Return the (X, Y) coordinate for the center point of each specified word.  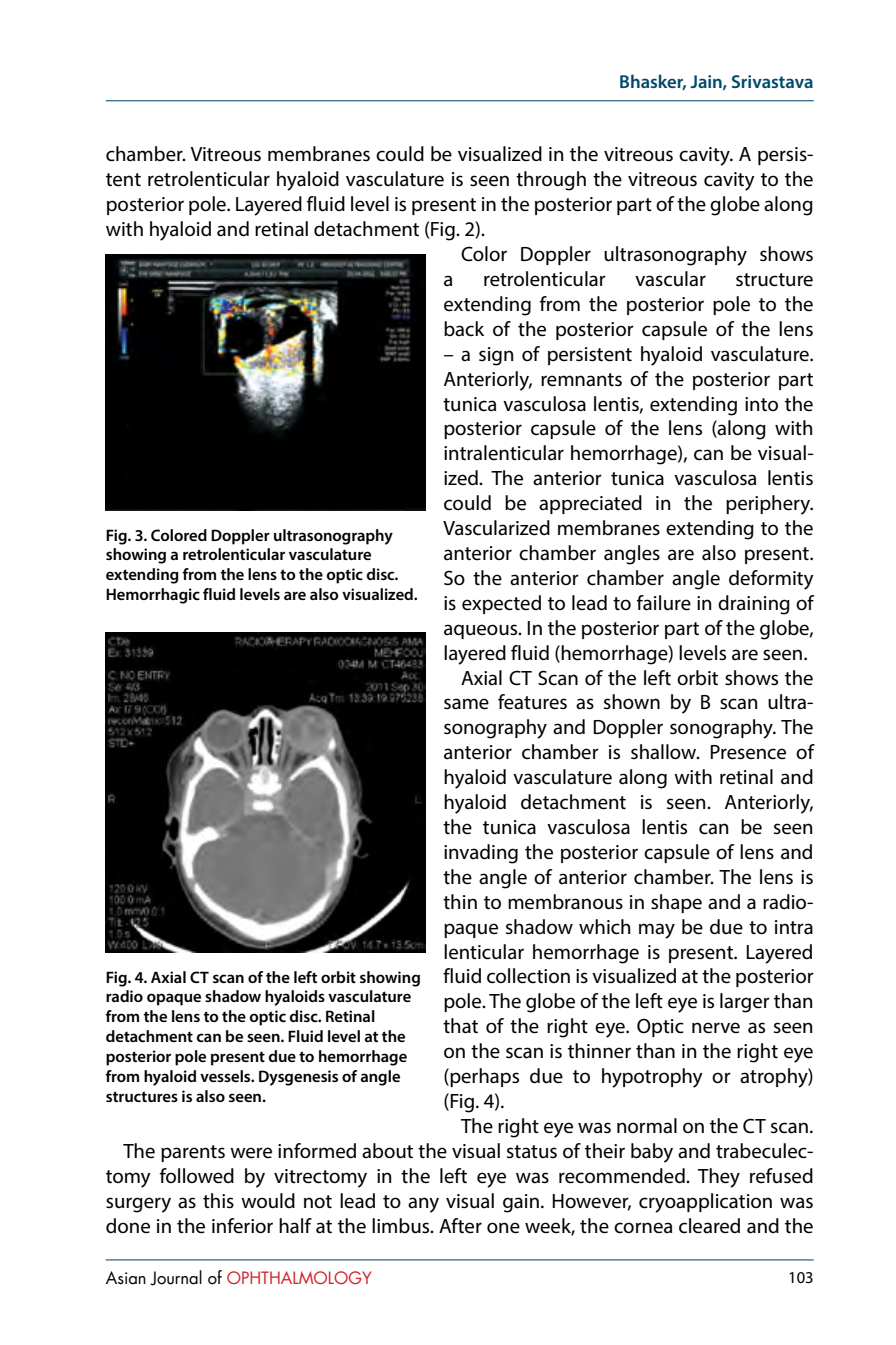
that (460, 1026)
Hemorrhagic (153, 596)
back (464, 329)
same (466, 704)
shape (676, 903)
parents (193, 1153)
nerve (716, 1028)
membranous (565, 902)
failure (664, 603)
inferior (242, 1226)
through (551, 181)
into (761, 404)
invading (481, 854)
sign (496, 356)
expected (501, 604)
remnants (581, 380)
